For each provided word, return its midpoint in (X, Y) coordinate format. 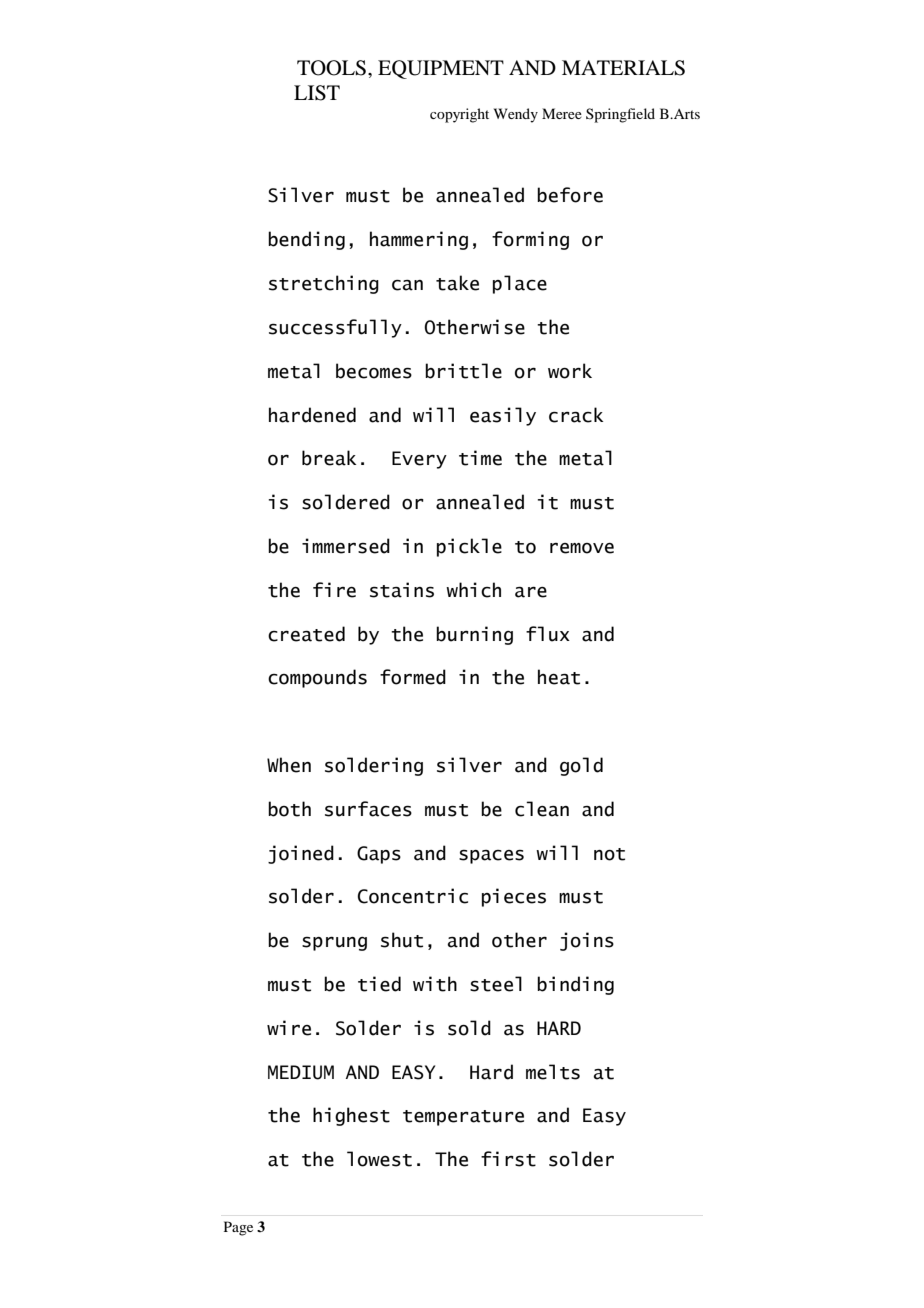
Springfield (620, 115)
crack (576, 415)
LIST (317, 93)
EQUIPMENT (441, 69)
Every (419, 460)
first (508, 1159)
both (289, 809)
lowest (379, 1159)
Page (238, 1228)
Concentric (412, 896)
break (329, 458)
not (609, 854)
